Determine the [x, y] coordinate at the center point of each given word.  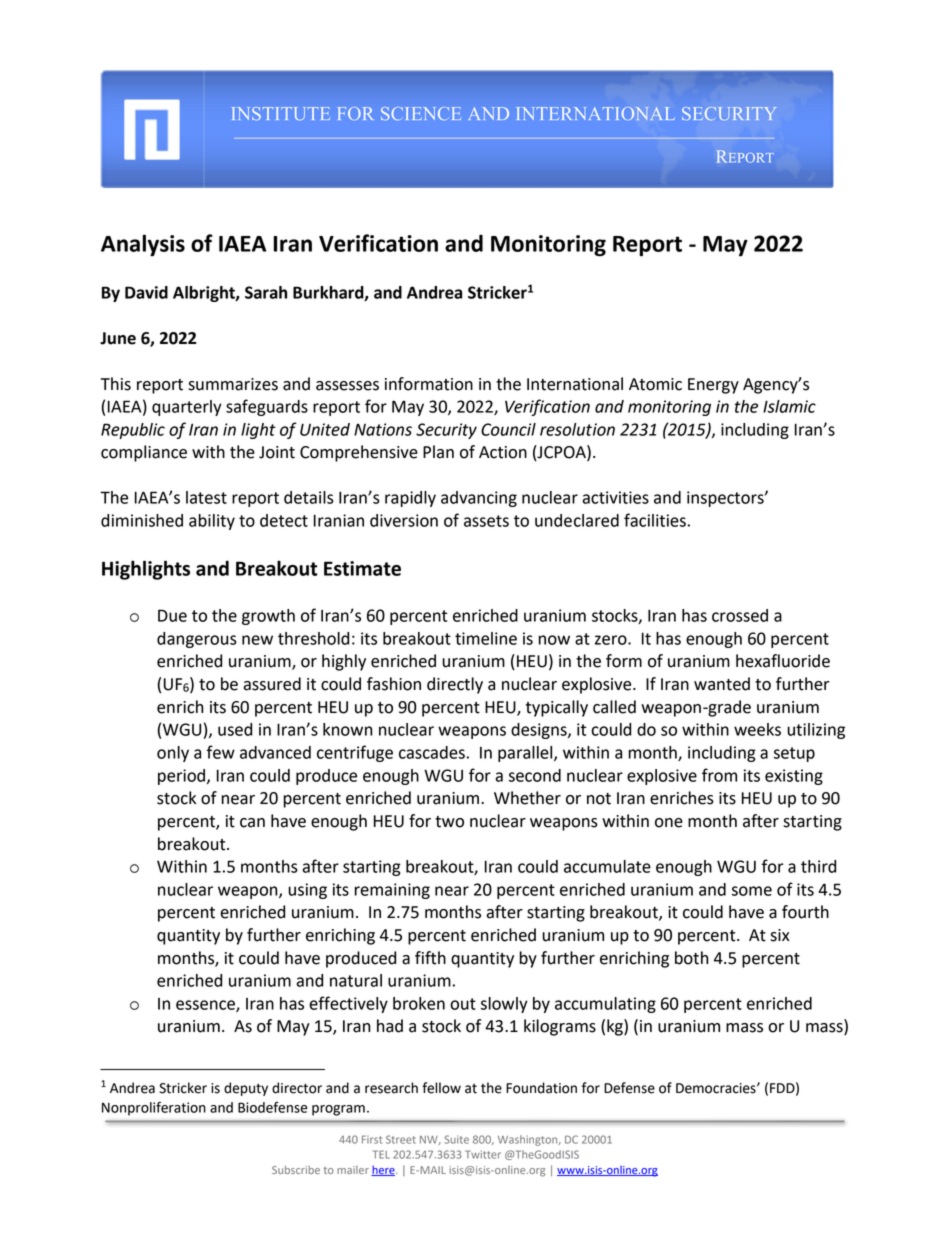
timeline [486, 638]
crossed [740, 615]
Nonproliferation [154, 1108]
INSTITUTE [281, 114]
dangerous [197, 640]
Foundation [541, 1088]
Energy [713, 386]
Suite [457, 1139]
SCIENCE [421, 114]
